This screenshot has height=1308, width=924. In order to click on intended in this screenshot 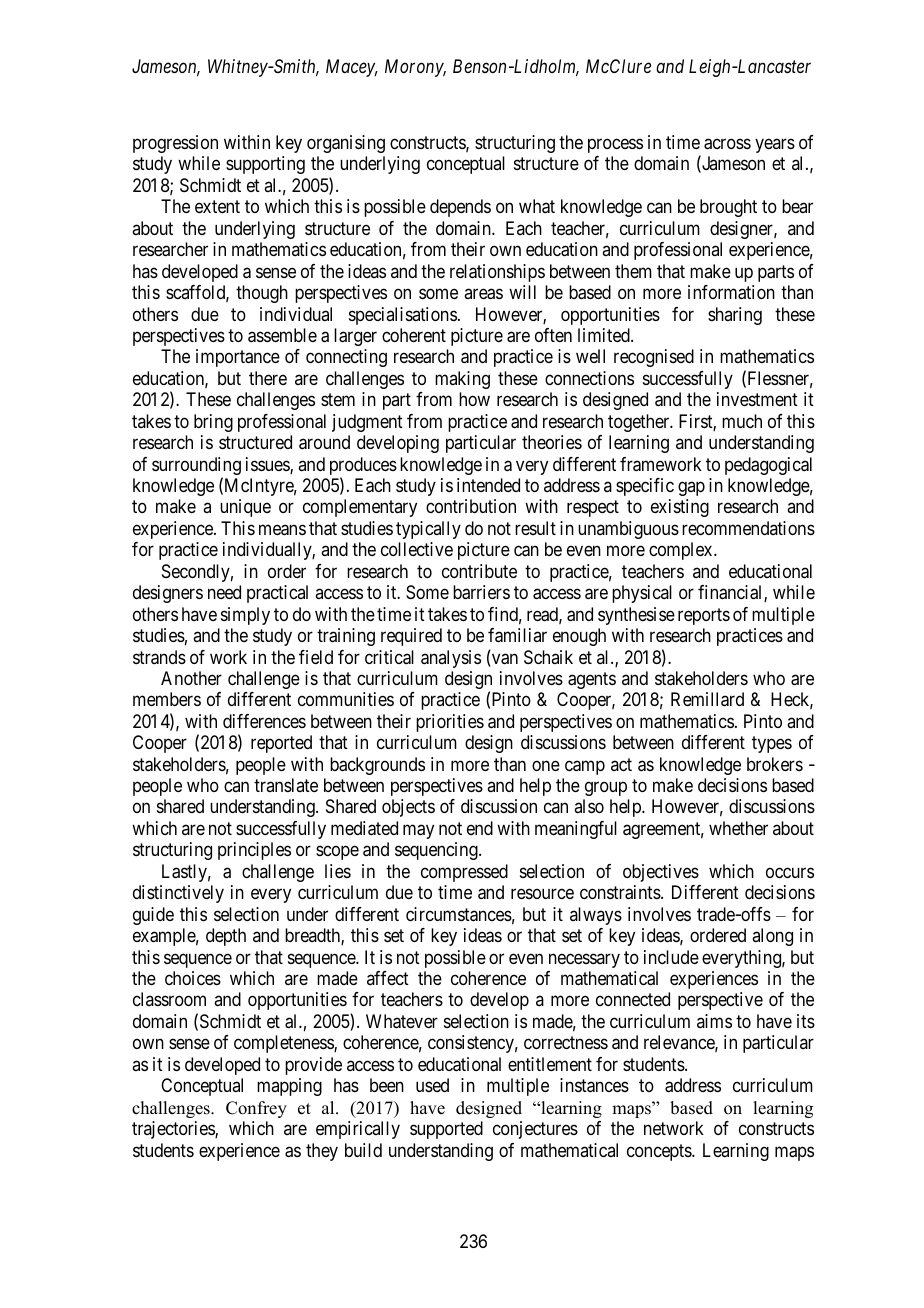, I will do `click(488, 485)`.
